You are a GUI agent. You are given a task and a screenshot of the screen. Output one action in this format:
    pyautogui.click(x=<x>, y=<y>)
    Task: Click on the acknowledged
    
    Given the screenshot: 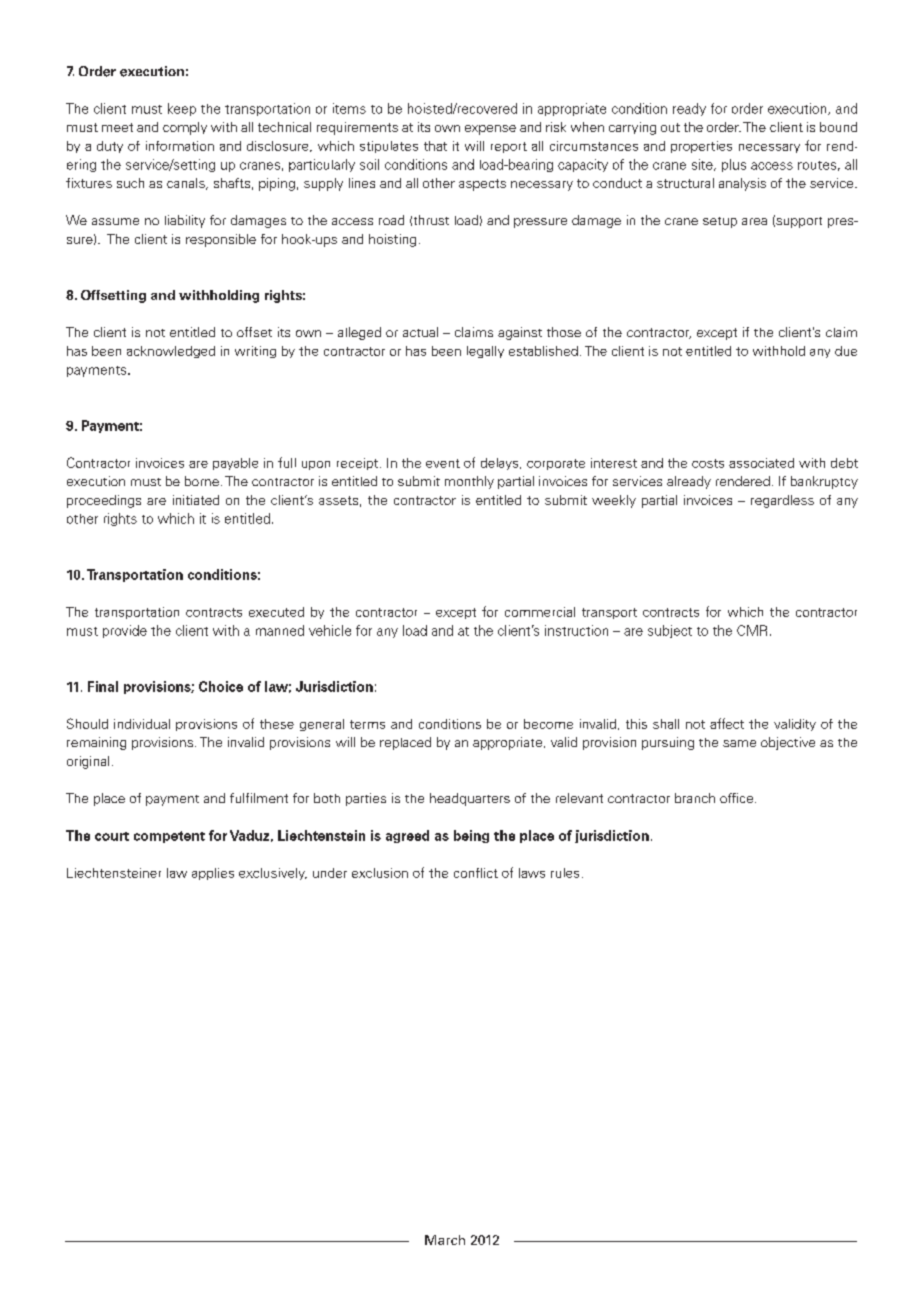 What is the action you would take?
    pyautogui.click(x=171, y=352)
